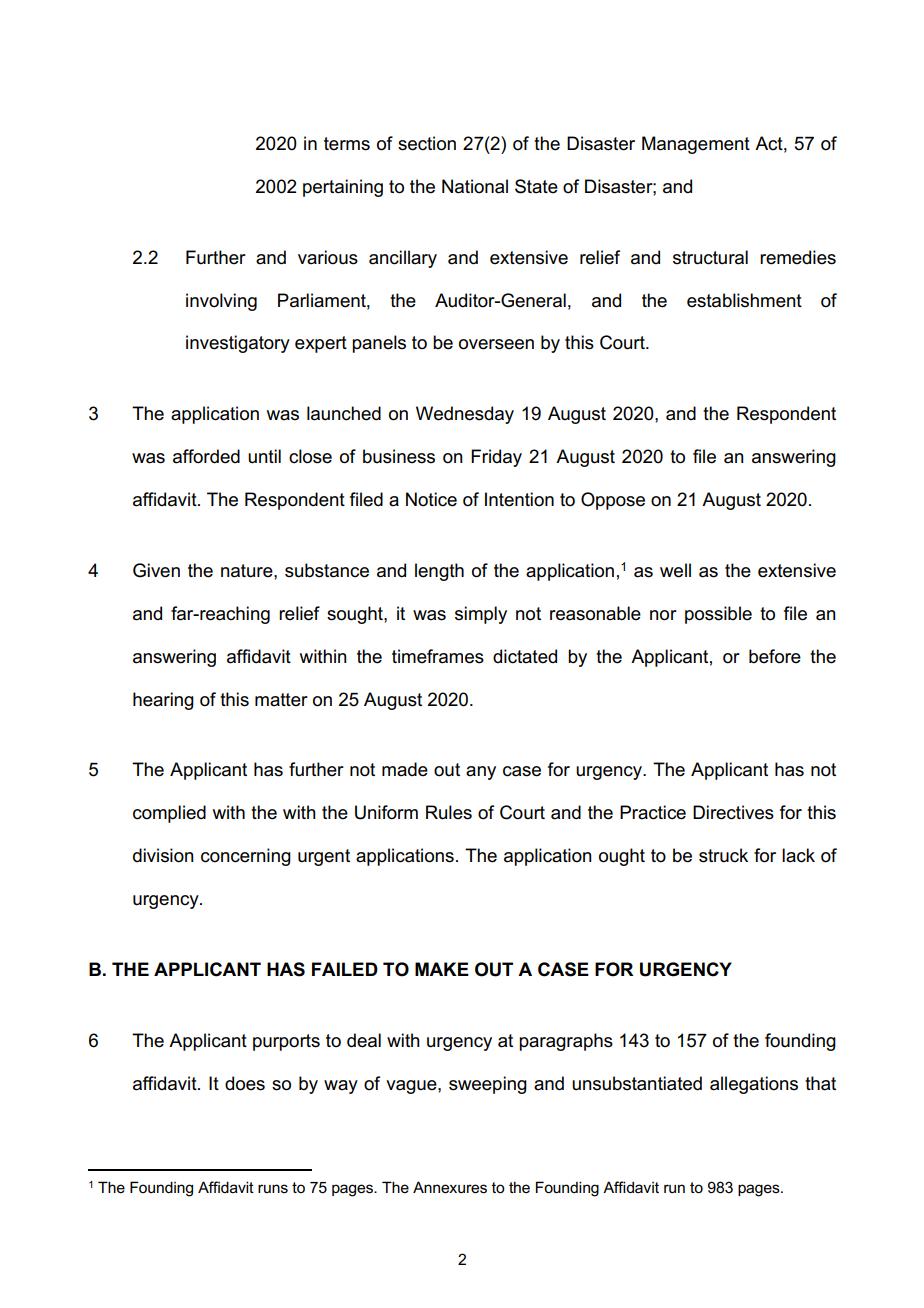 This image has height=1308, width=924. Describe the element at coordinates (525, 656) in the image. I see `dictated` at that location.
